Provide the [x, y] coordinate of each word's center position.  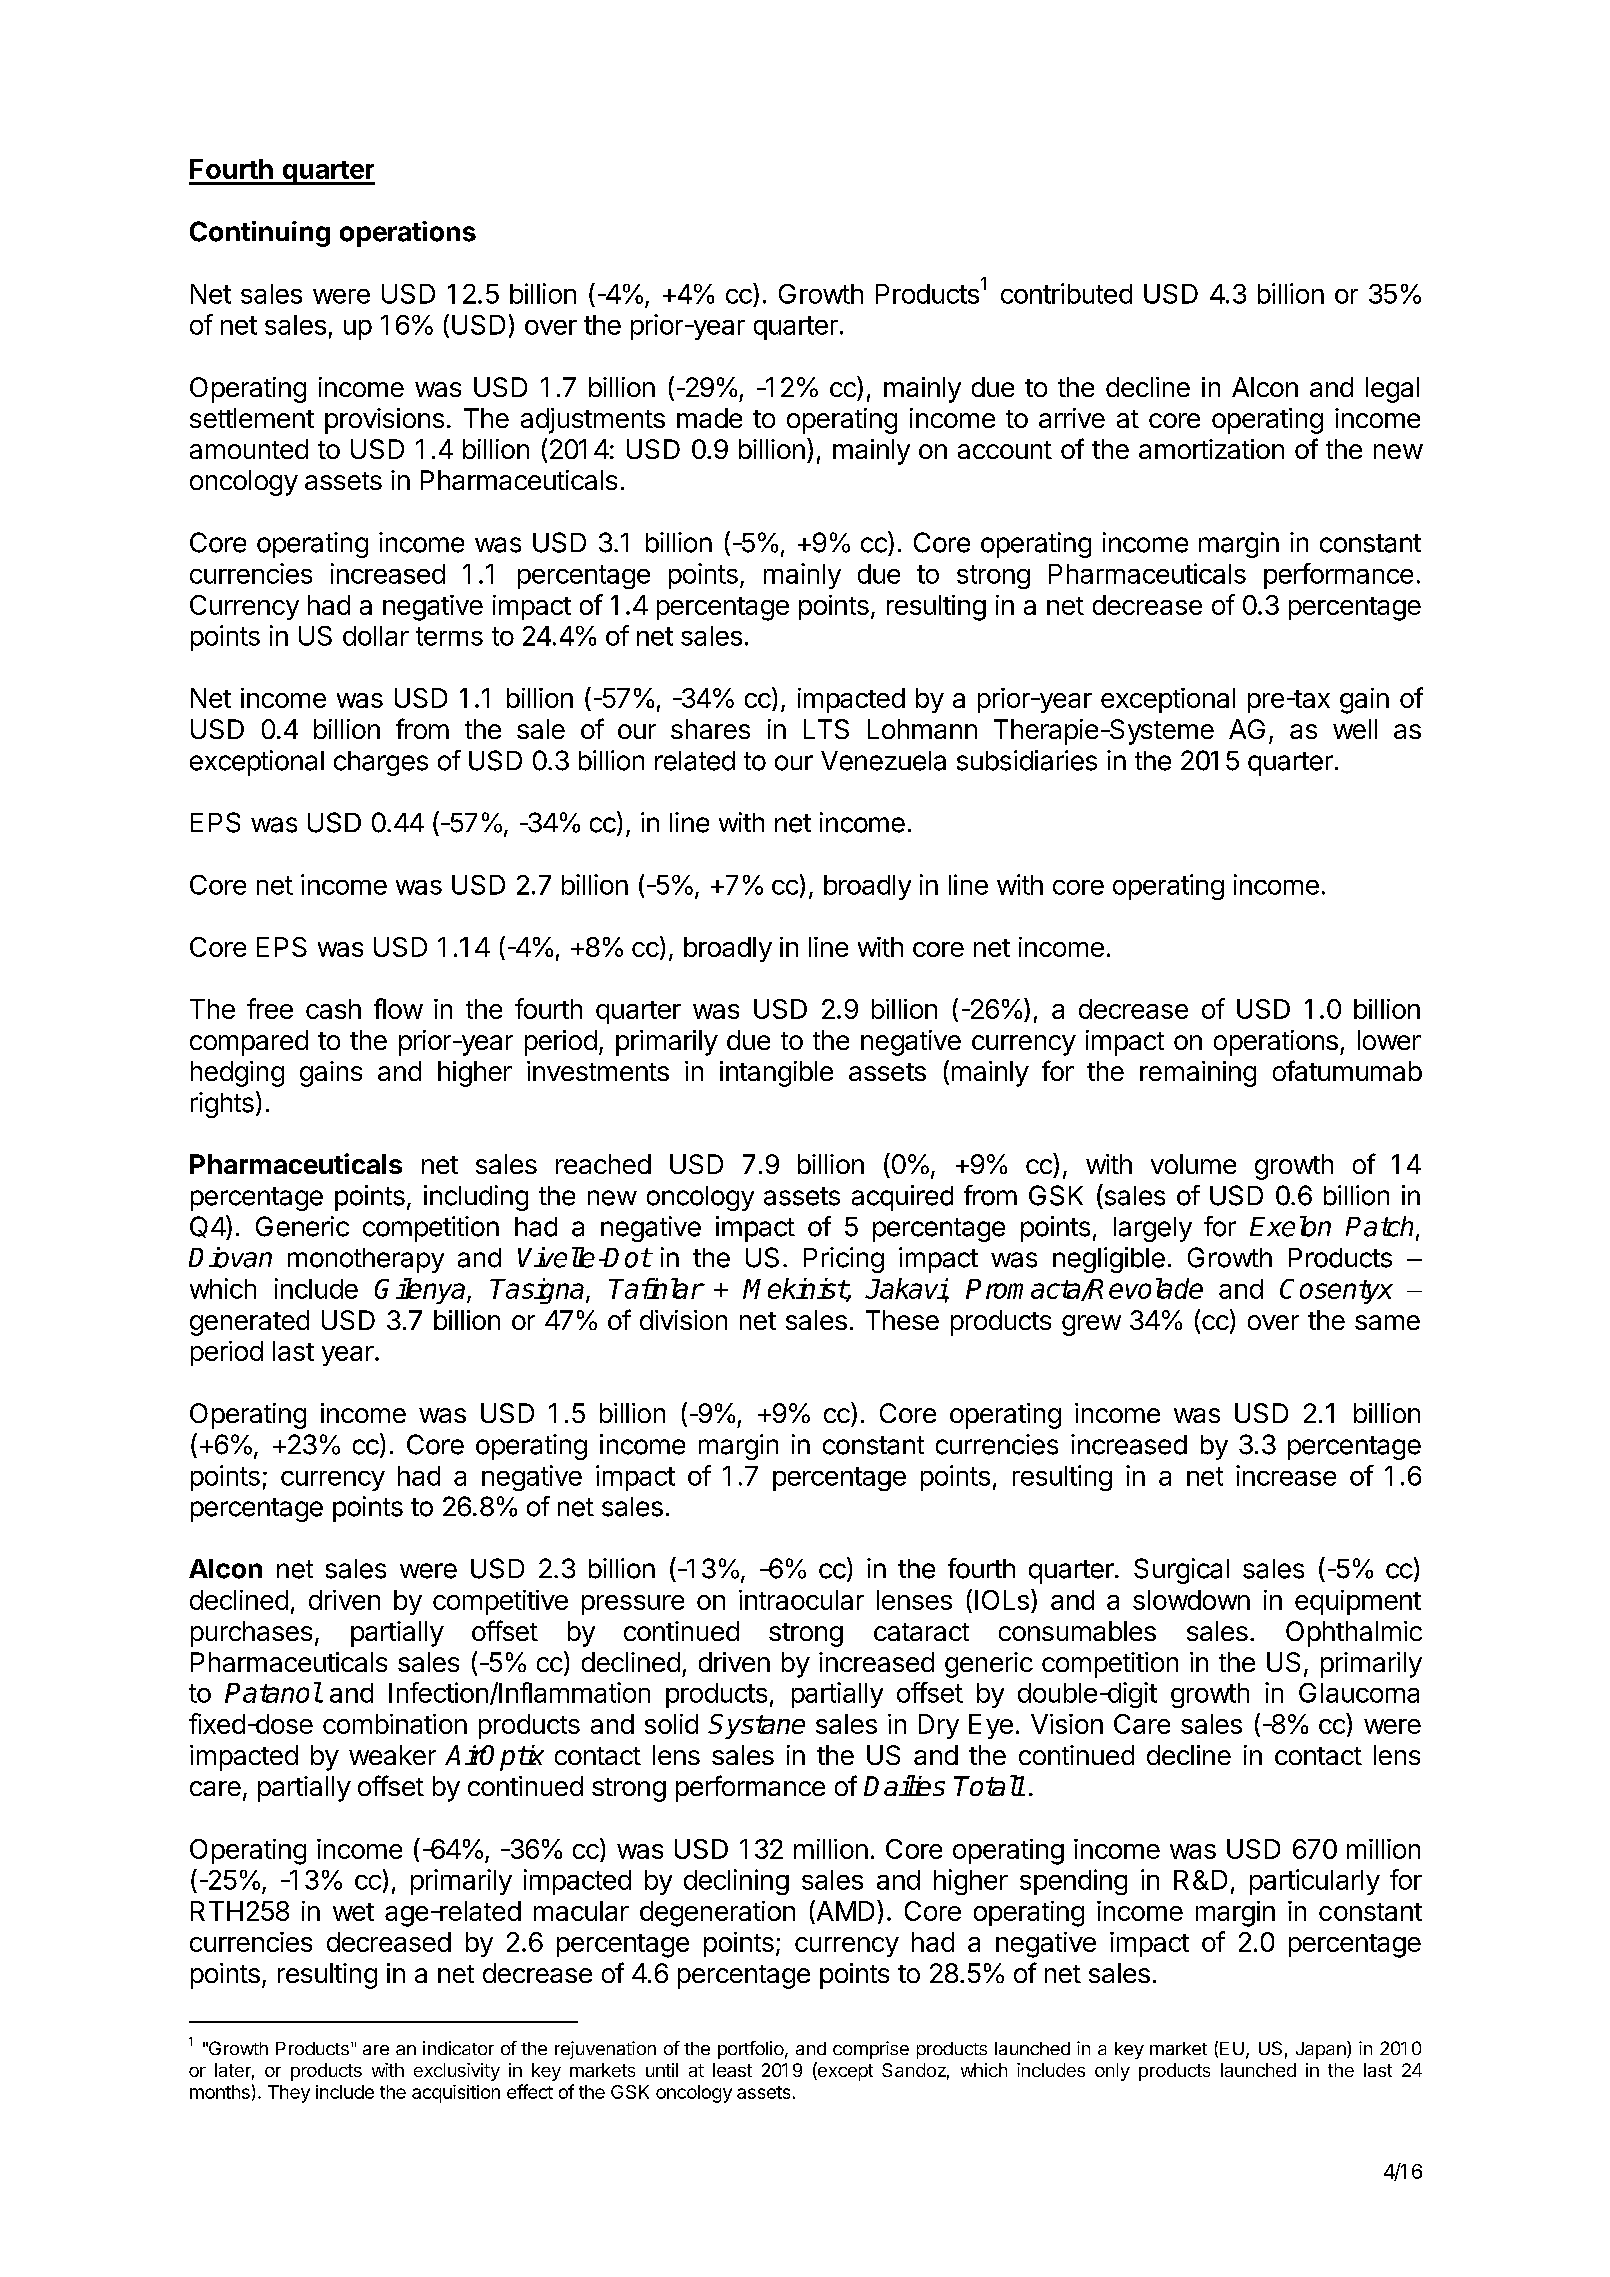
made [709, 418]
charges [381, 763]
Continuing [260, 234]
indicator [458, 2048]
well [1355, 729]
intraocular [801, 1600]
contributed [1066, 293]
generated [249, 1323]
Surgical [1181, 1571]
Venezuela [883, 761]
